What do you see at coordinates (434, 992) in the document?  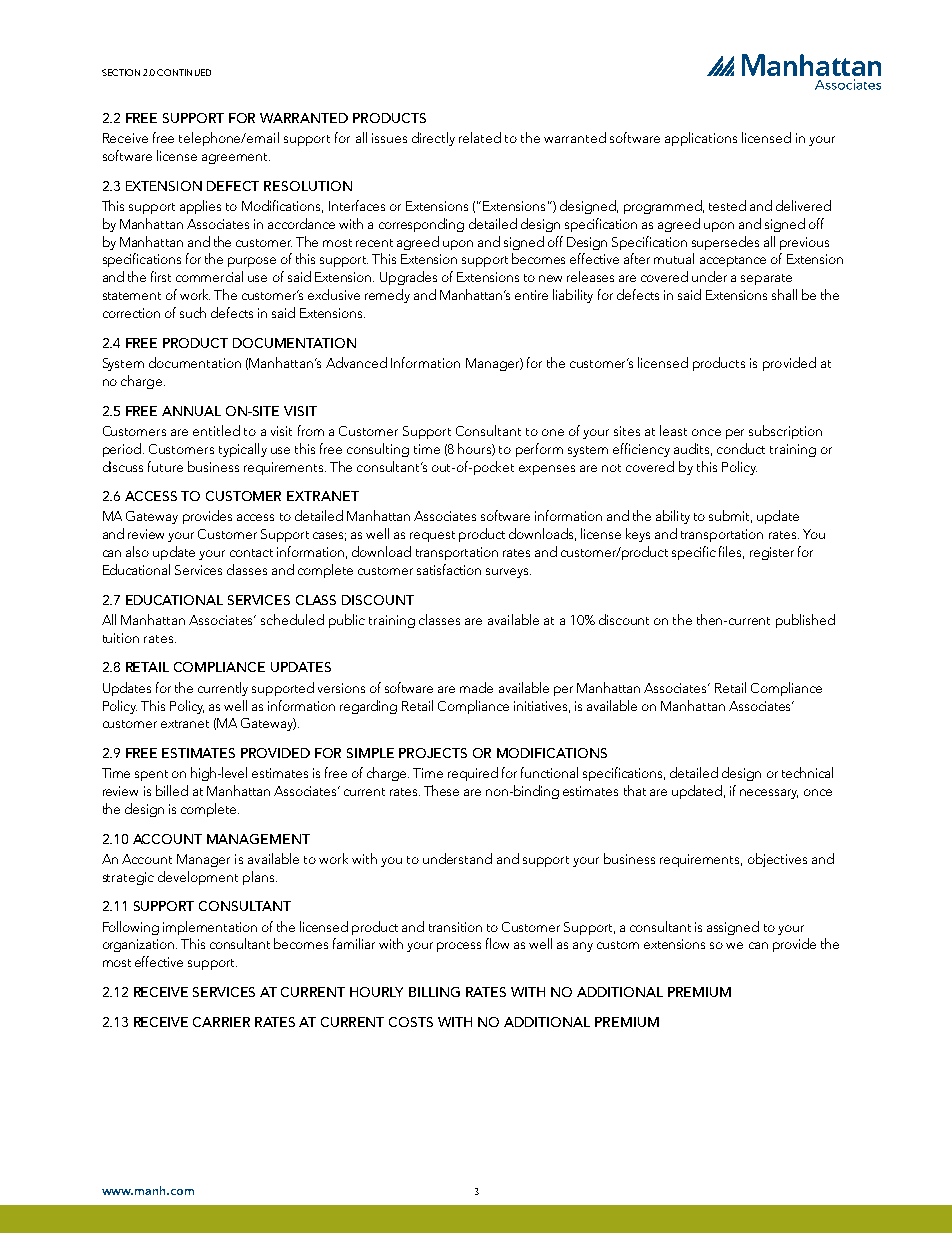 I see `BILLING` at bounding box center [434, 992].
